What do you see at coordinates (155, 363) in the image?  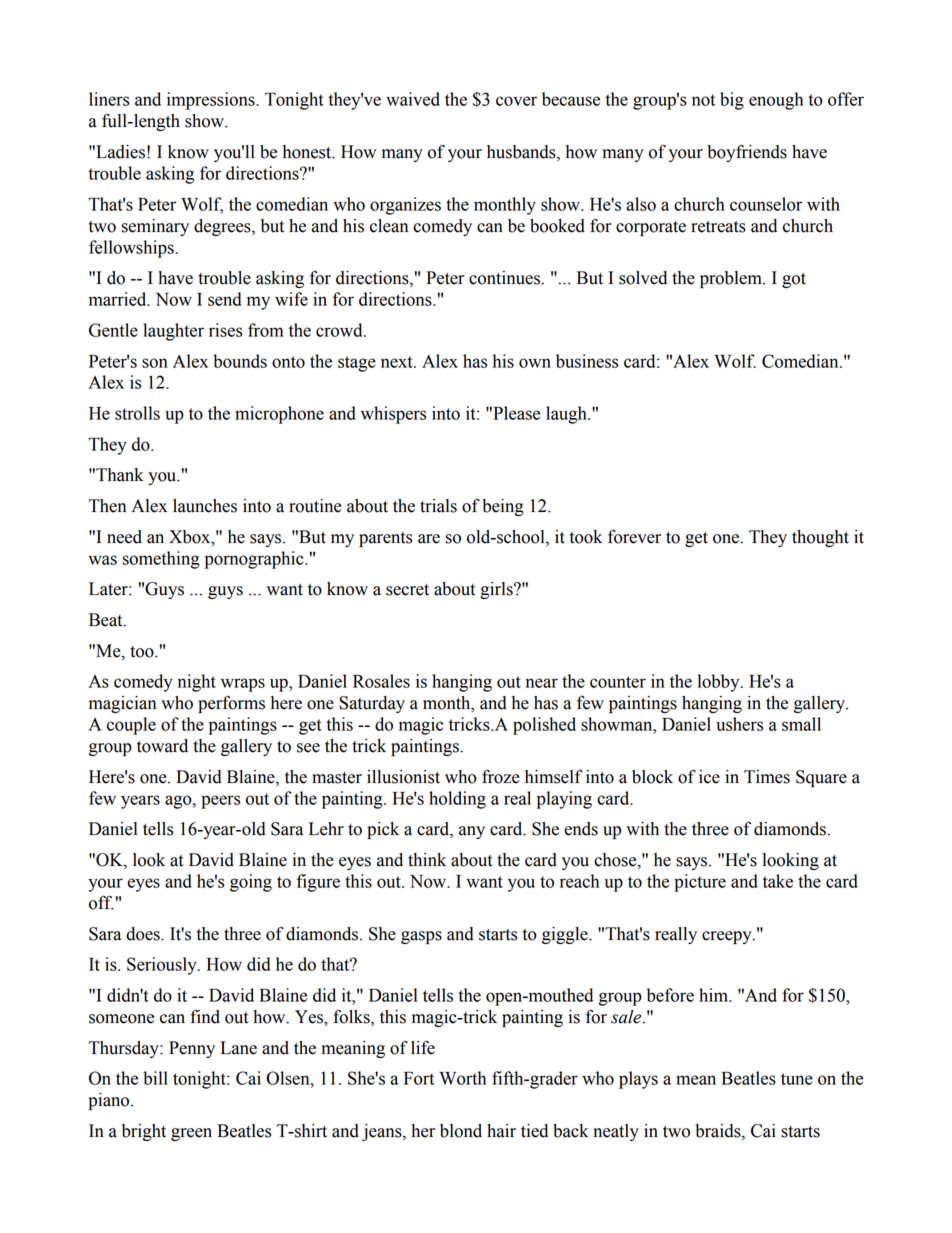 I see `son` at bounding box center [155, 363].
